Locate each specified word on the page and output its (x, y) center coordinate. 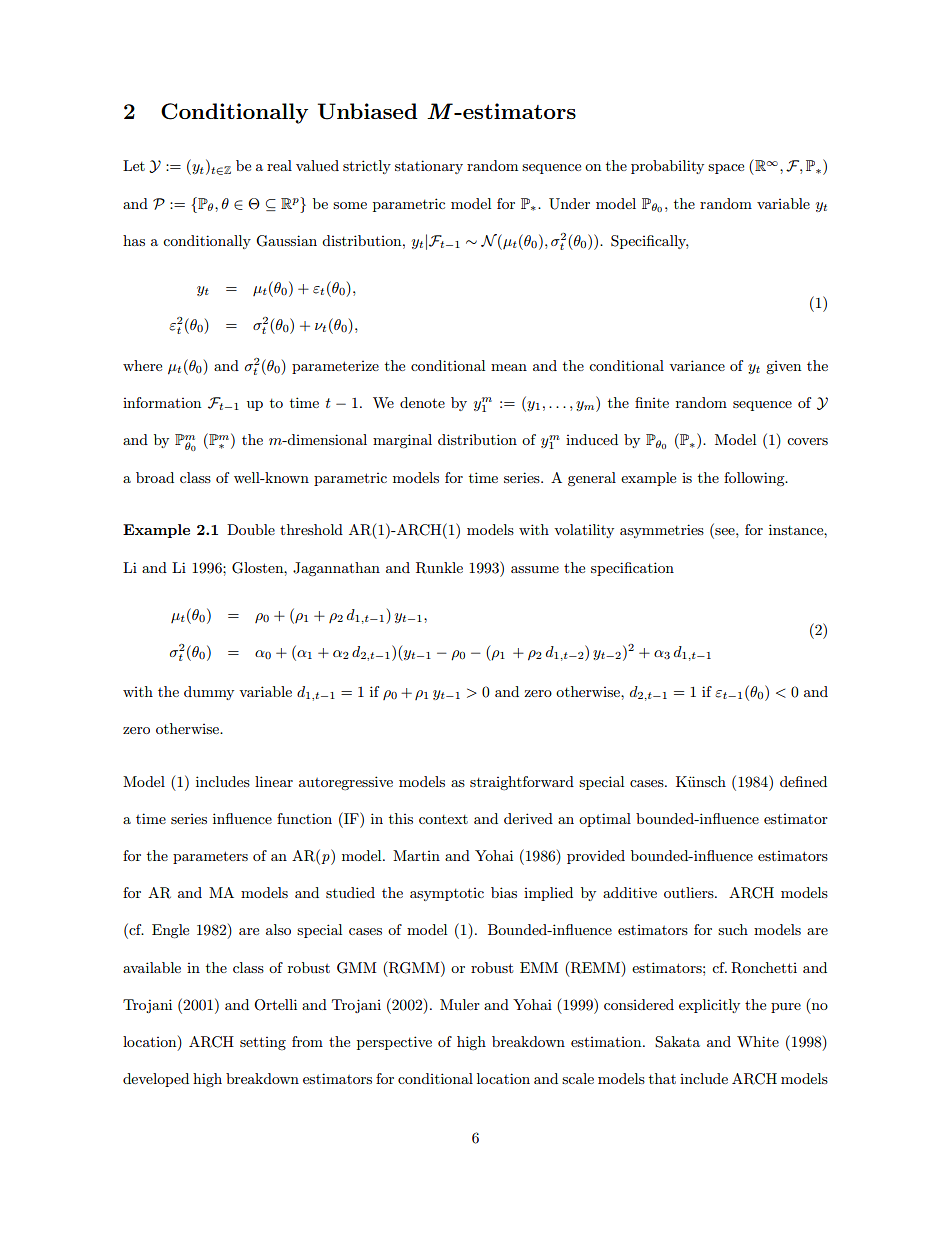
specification (632, 569)
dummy (209, 693)
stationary (429, 167)
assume (535, 569)
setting (263, 1043)
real (279, 165)
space (726, 169)
